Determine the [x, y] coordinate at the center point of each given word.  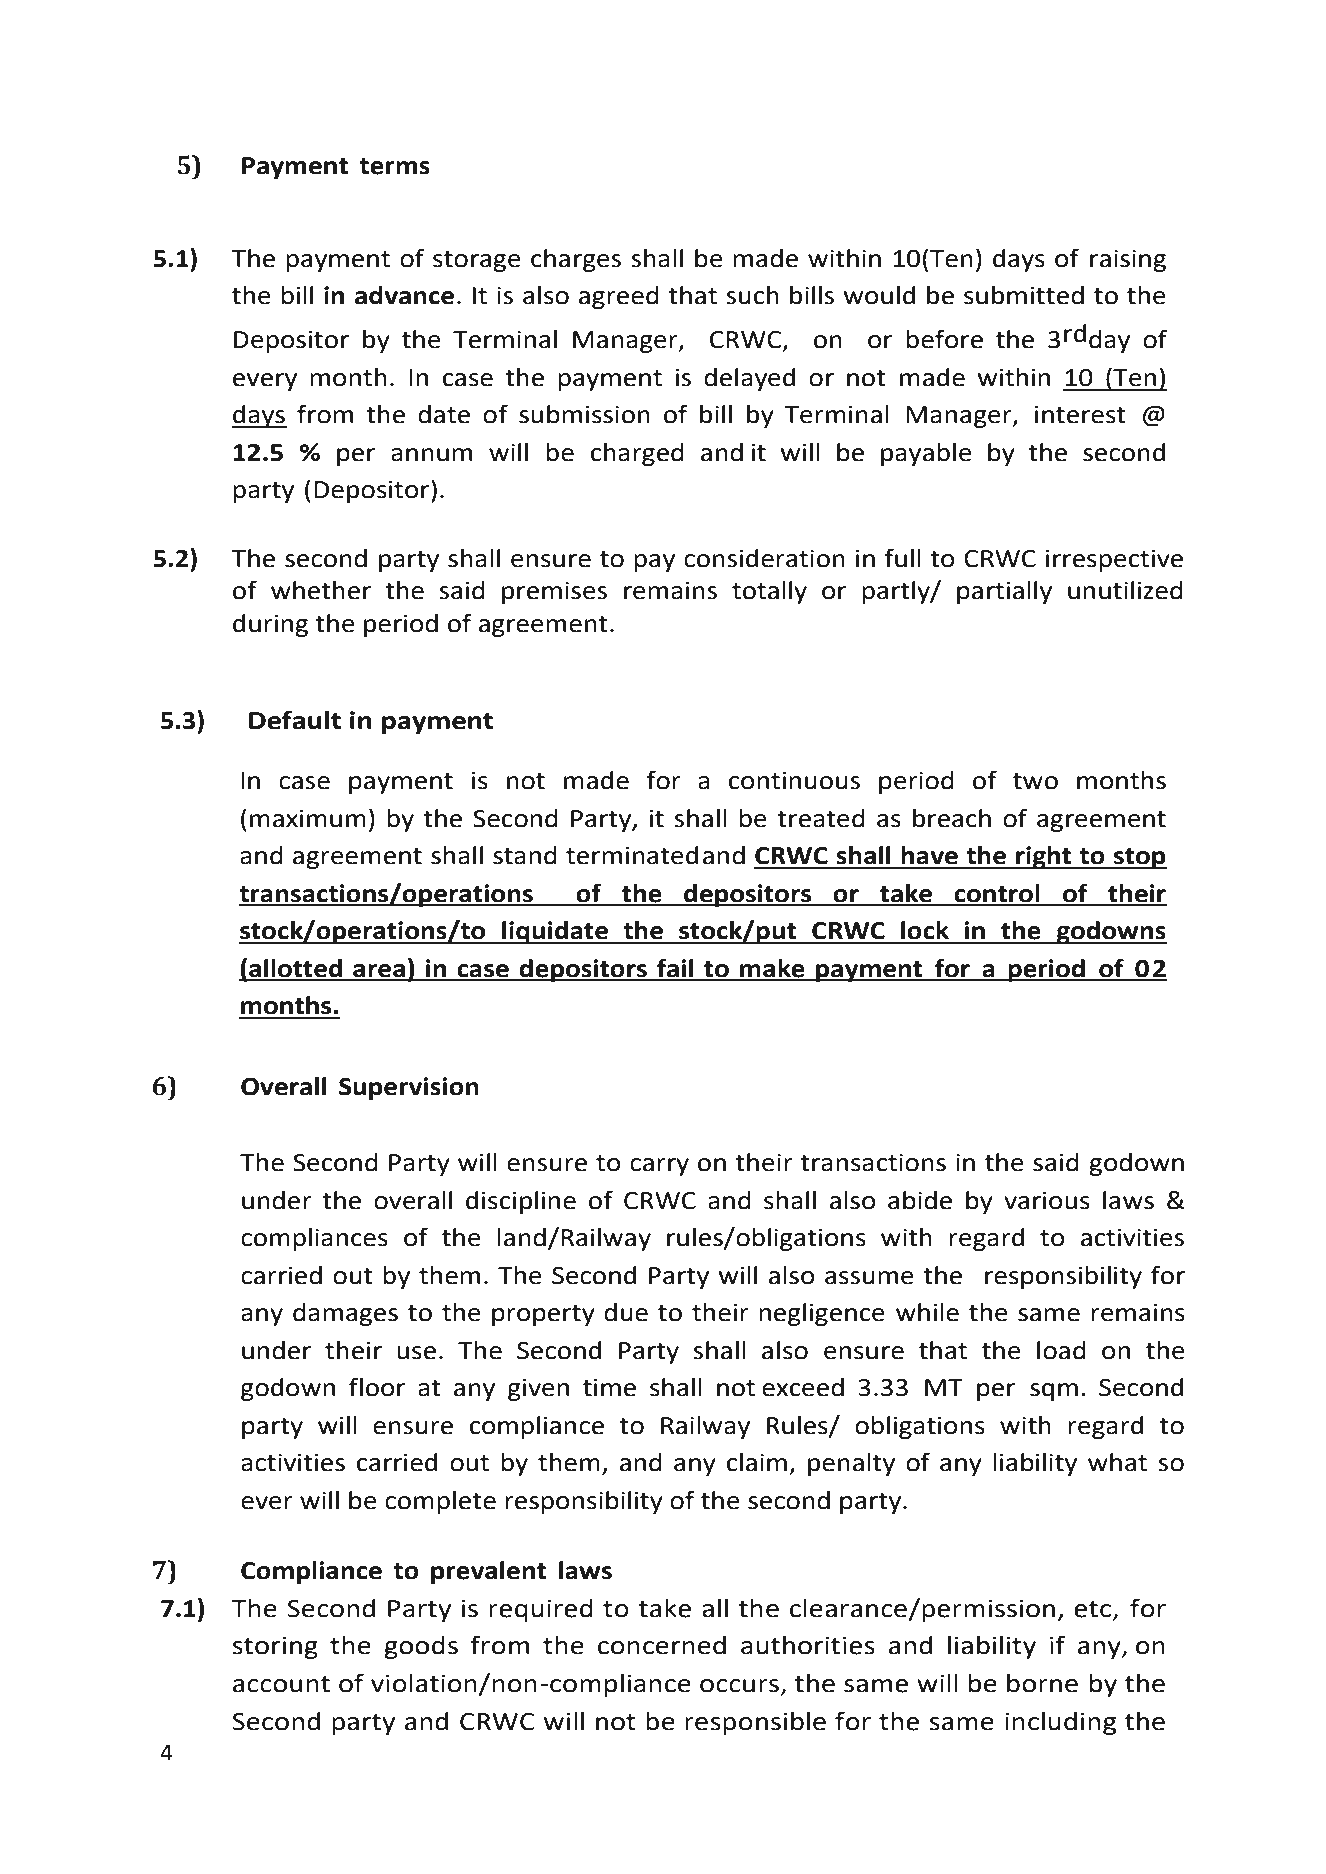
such [752, 295]
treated [821, 818]
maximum [308, 819]
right [1044, 857]
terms [394, 166]
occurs [739, 1686]
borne [1042, 1683]
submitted [1024, 295]
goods [421, 1647]
